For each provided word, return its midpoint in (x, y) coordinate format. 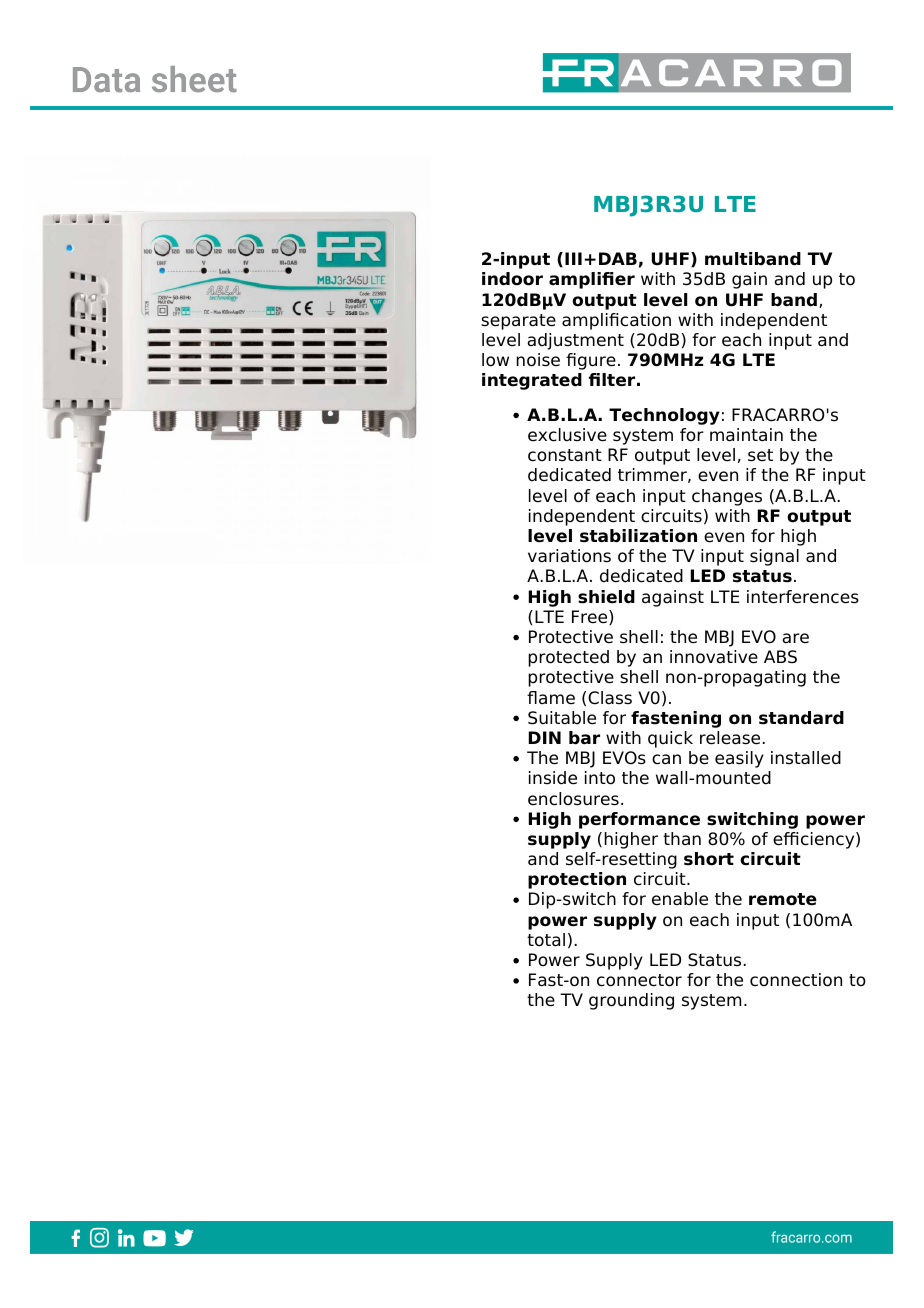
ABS (780, 657)
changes (727, 497)
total (546, 940)
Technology (664, 416)
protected (568, 658)
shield (606, 597)
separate (518, 322)
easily (739, 759)
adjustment (576, 341)
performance (639, 820)
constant (565, 455)
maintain (746, 435)
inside (553, 778)
